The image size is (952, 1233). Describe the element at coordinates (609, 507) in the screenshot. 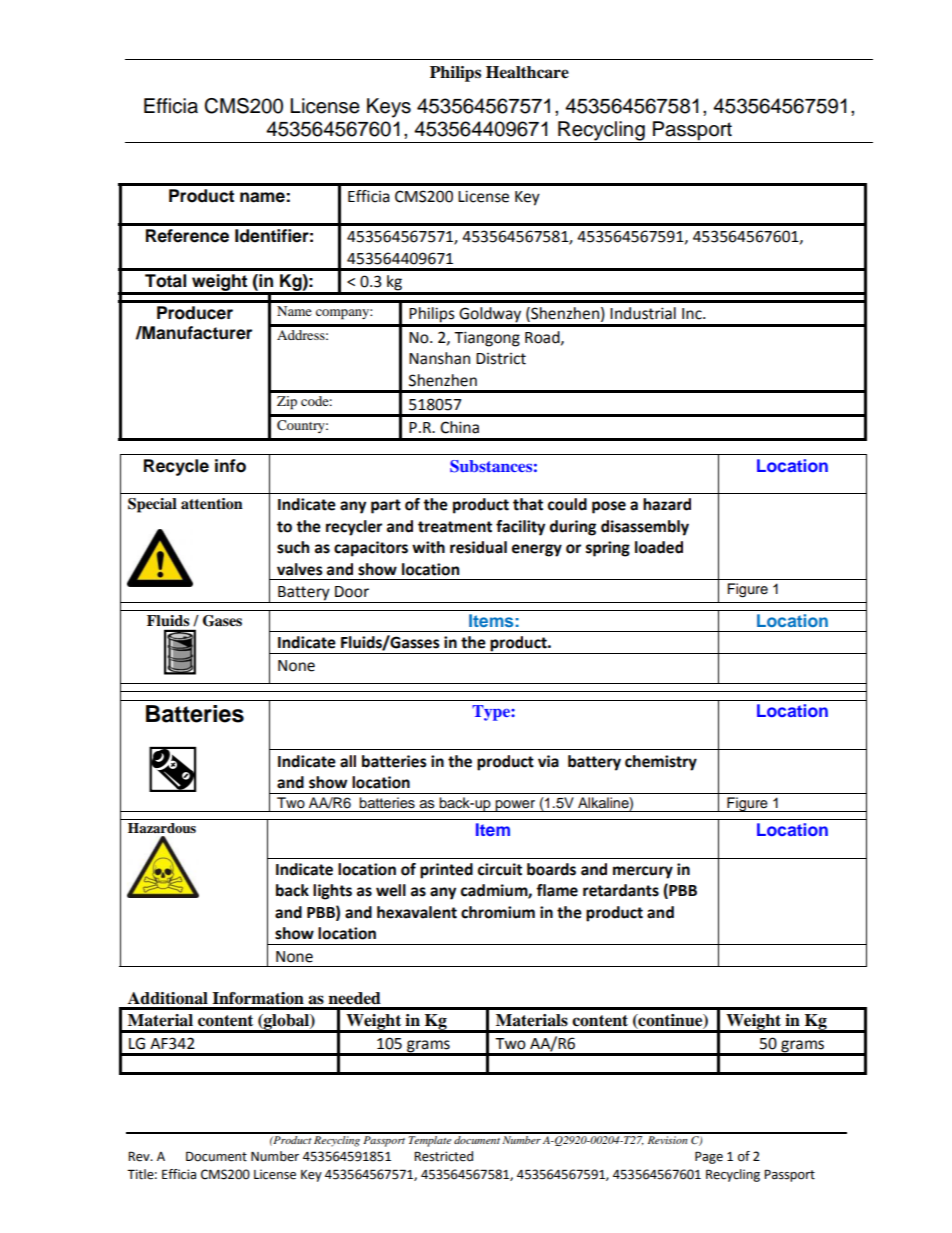

I see `pose` at that location.
